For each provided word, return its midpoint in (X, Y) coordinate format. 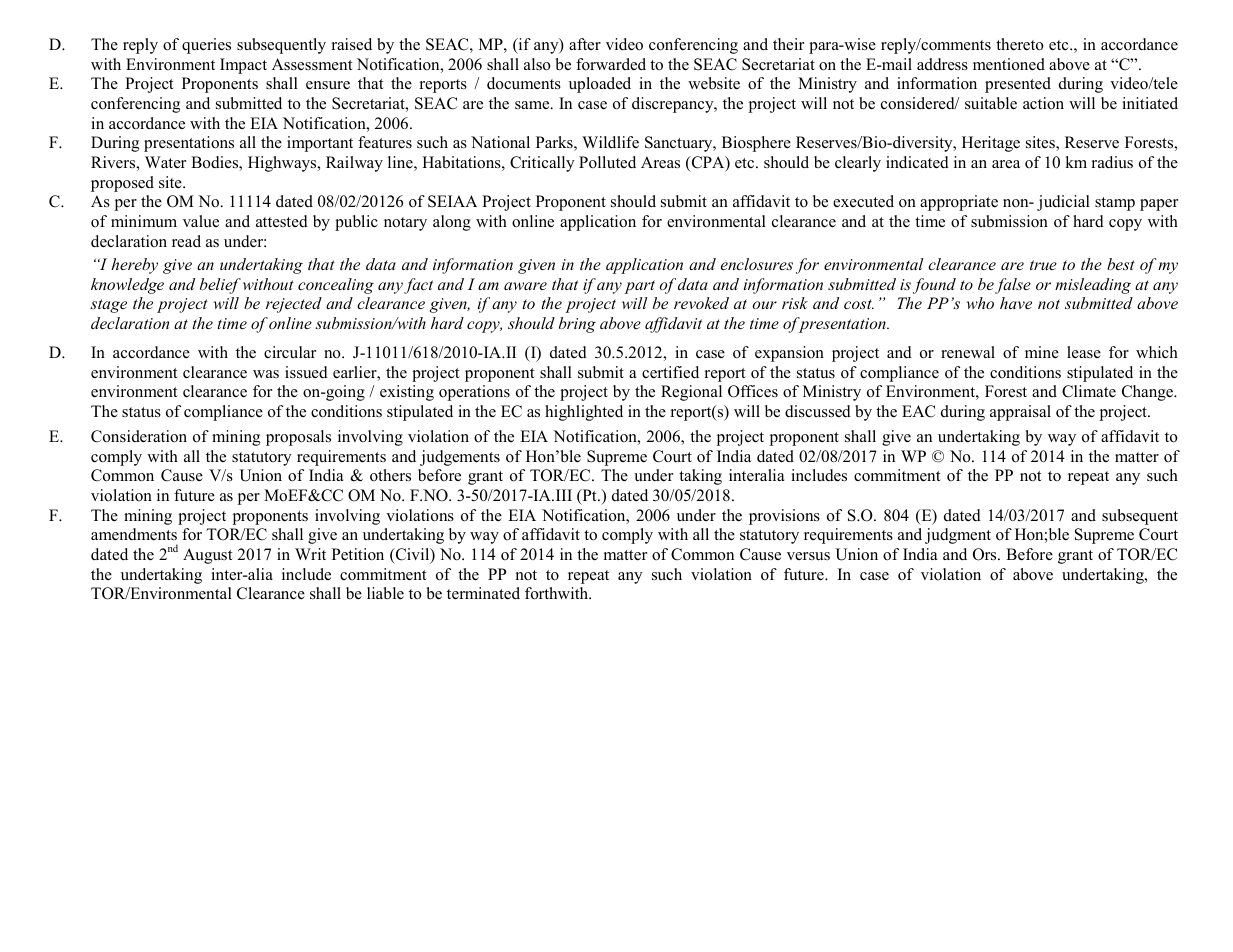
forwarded (611, 64)
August (208, 556)
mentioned (1009, 64)
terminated (483, 593)
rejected (294, 305)
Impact (243, 66)
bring (577, 325)
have (1016, 303)
